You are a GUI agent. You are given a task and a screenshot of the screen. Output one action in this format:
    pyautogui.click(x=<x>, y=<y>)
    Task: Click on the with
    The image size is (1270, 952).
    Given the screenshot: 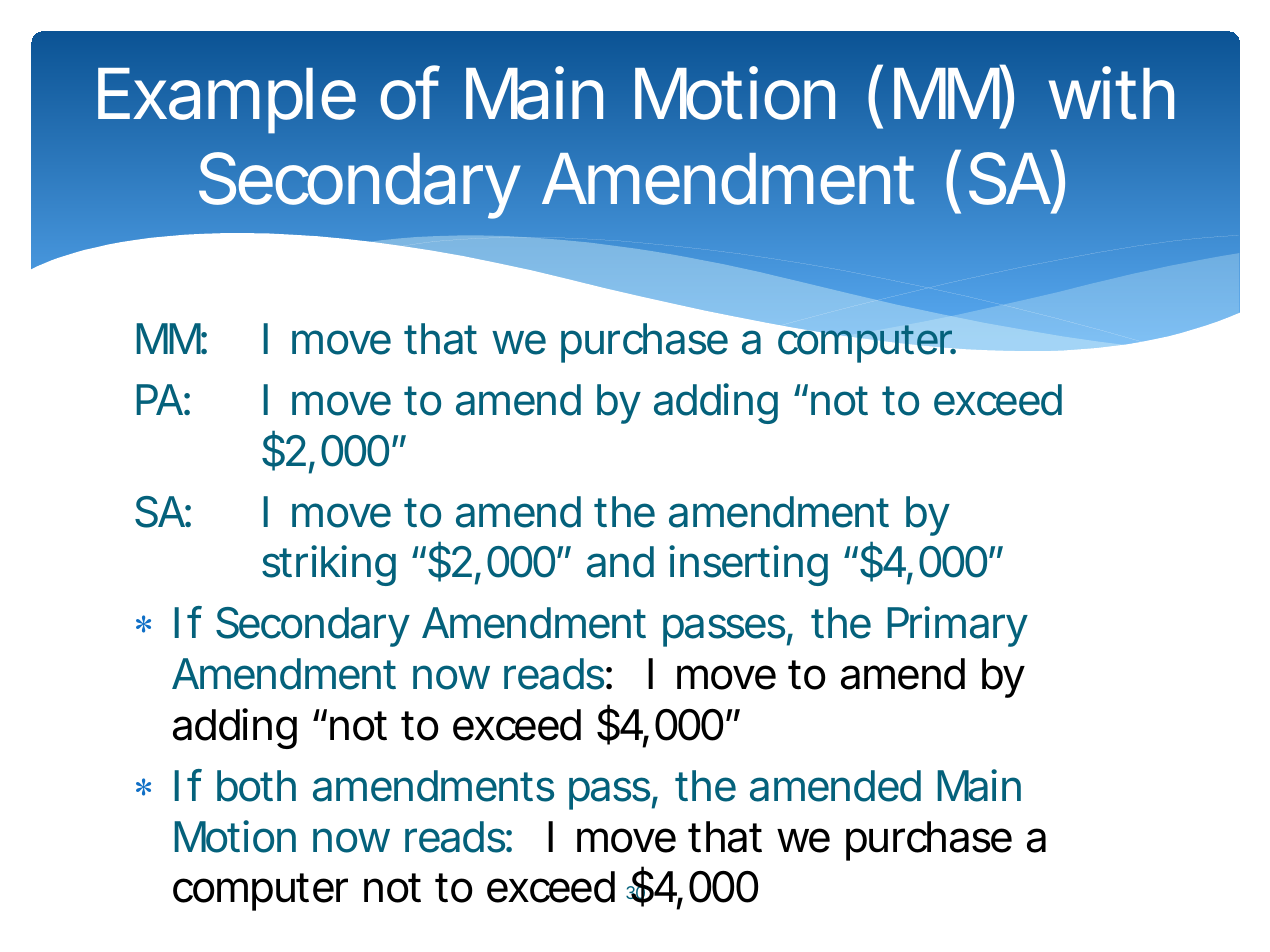 What is the action you would take?
    pyautogui.click(x=1111, y=93)
